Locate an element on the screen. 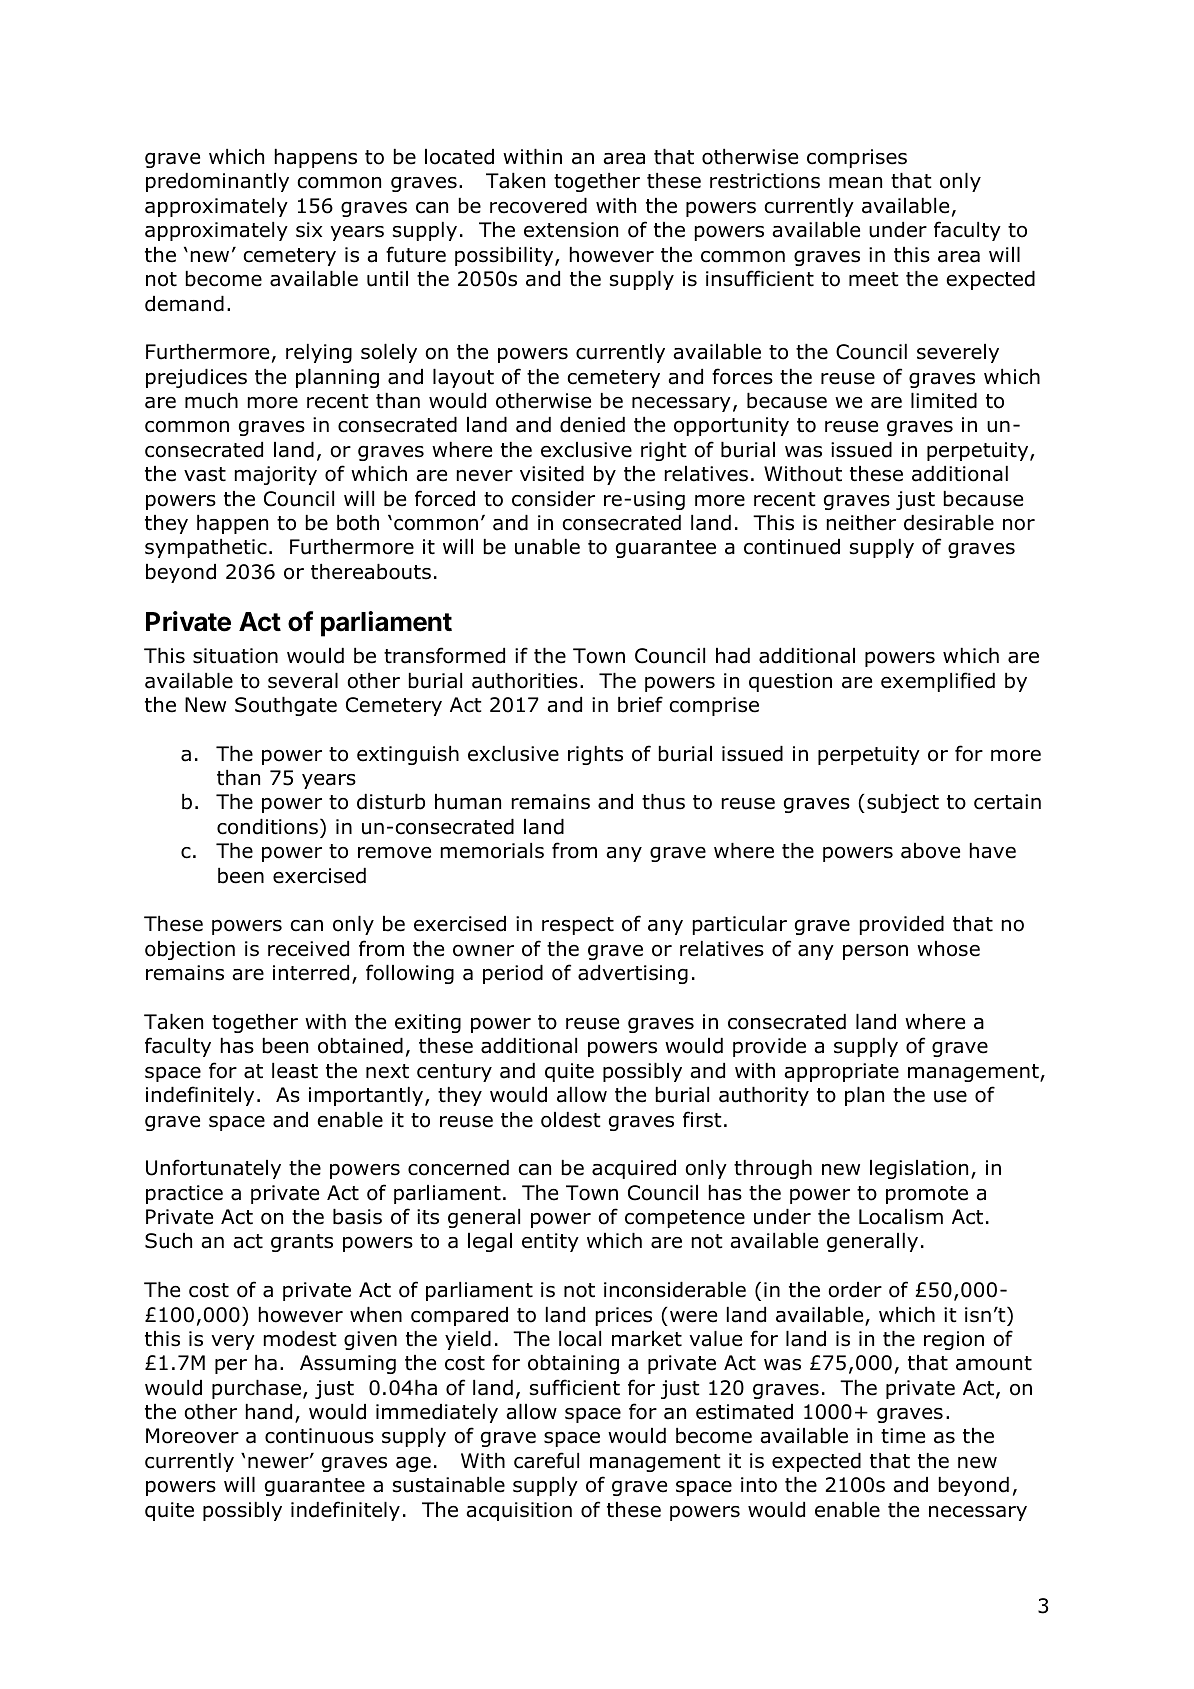 The width and height of the screenshot is (1194, 1689). continuous is located at coordinates (319, 1436).
